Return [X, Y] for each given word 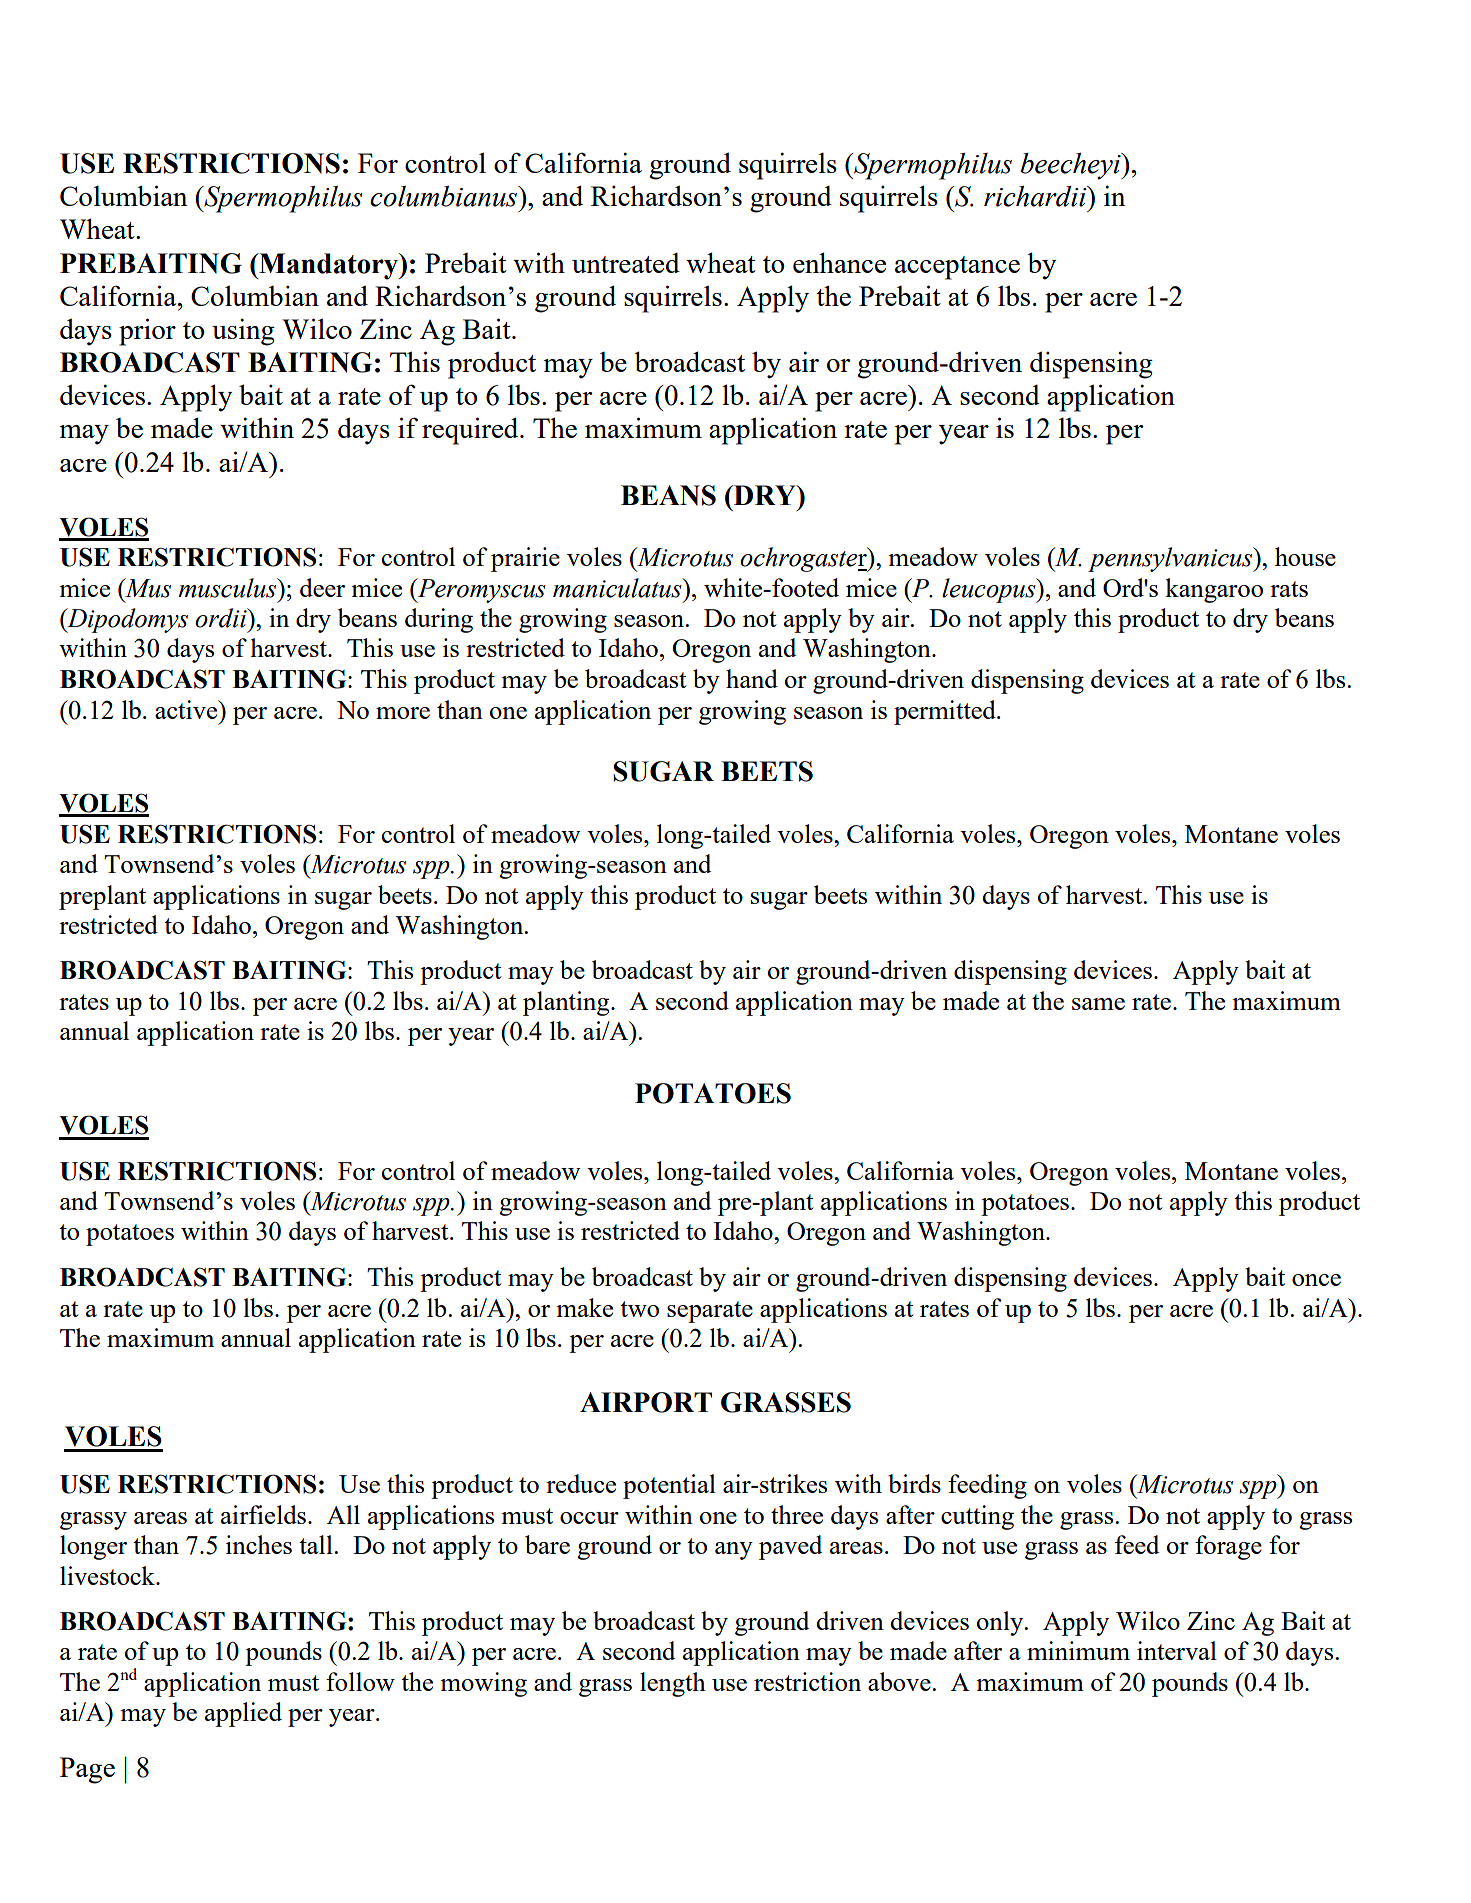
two [639, 1309]
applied [243, 1714]
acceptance [957, 268]
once [1316, 1280]
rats [1289, 589]
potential [669, 1486]
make [584, 1307]
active [187, 709]
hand [752, 678]
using [243, 332]
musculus [228, 588]
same [1098, 1004]
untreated [626, 263]
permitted [946, 712]
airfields [265, 1514]
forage [1228, 1547]
